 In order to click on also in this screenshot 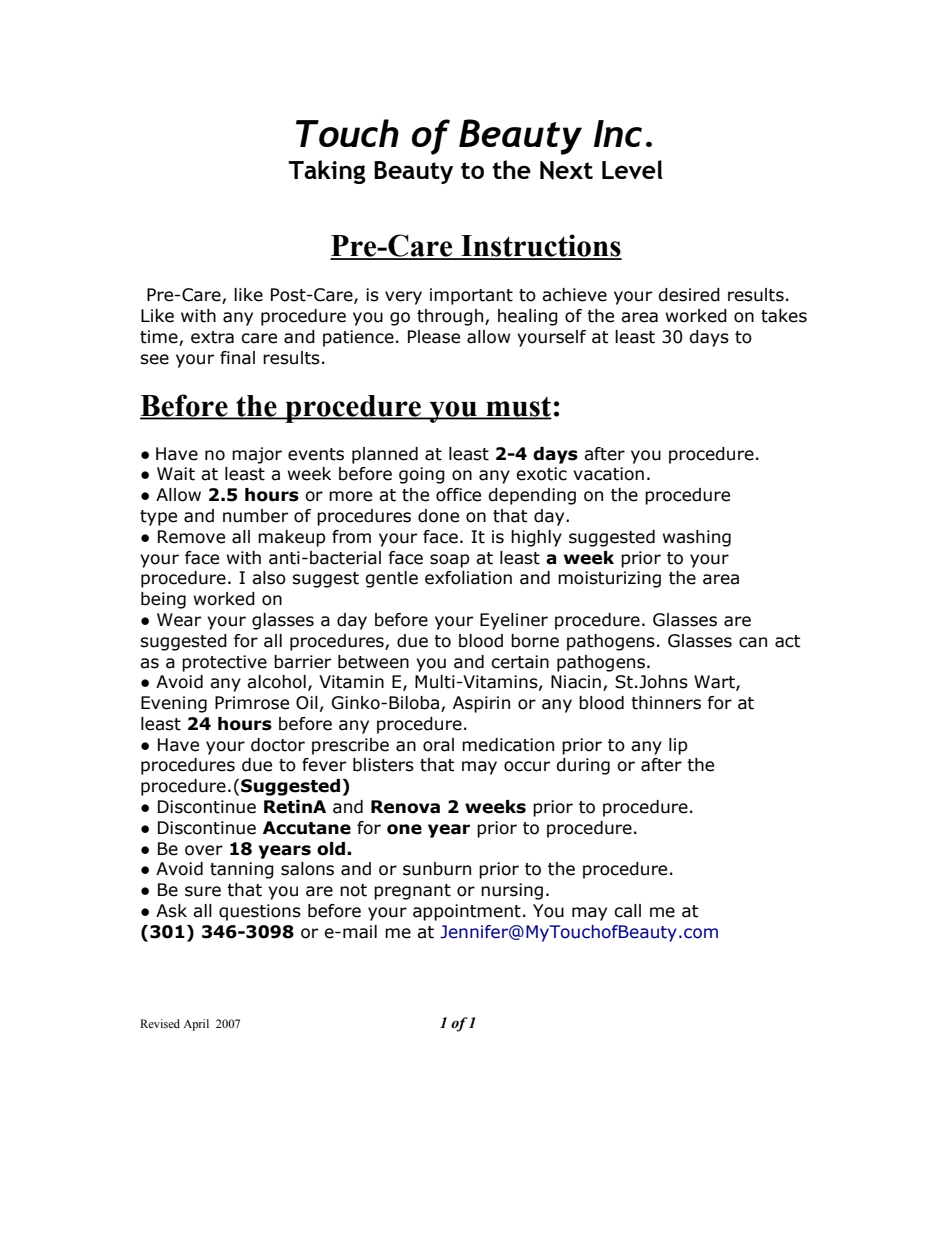, I will do `click(269, 578)`.
